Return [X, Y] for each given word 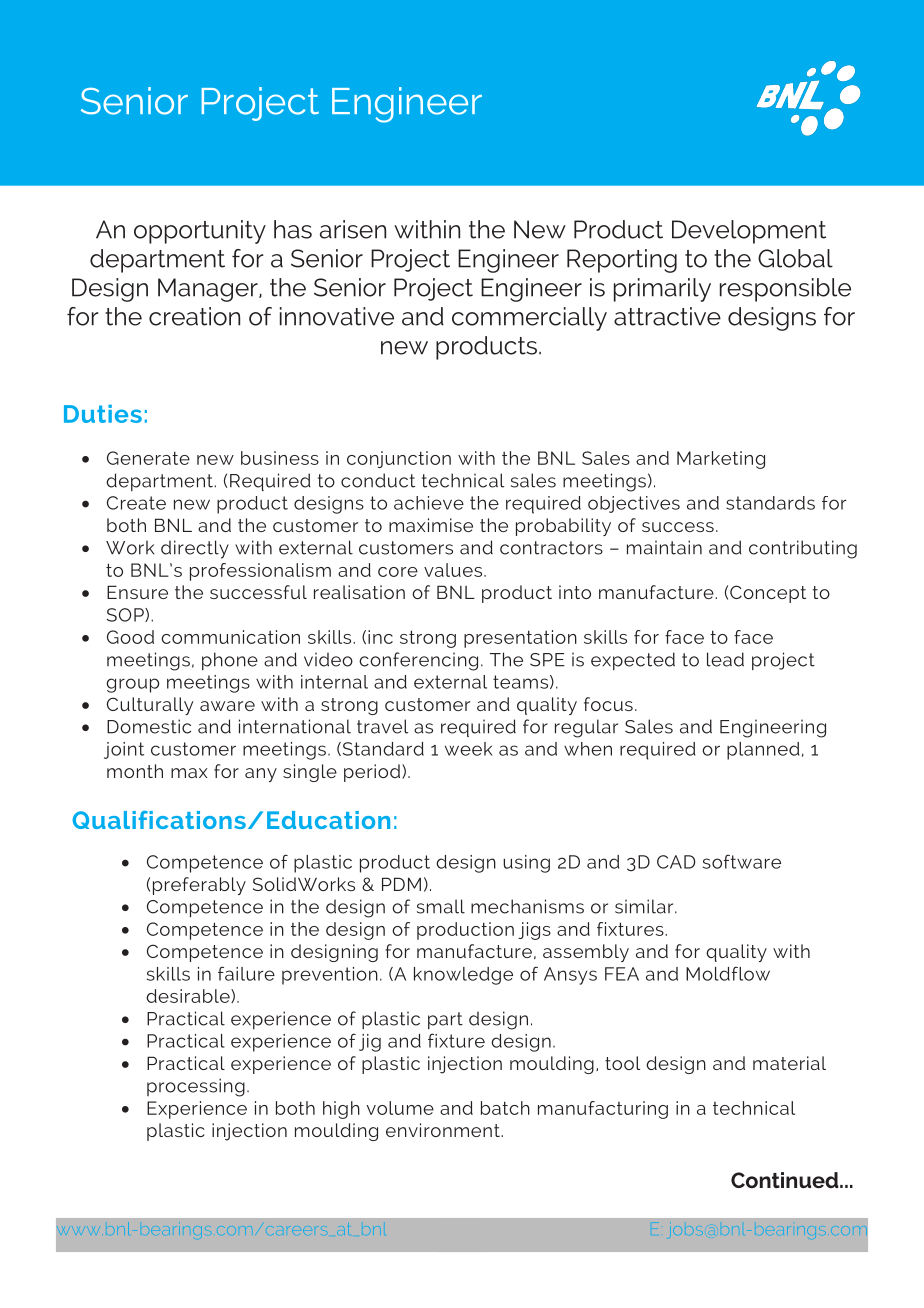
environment [444, 1130]
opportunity [200, 232]
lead [725, 659]
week [469, 749]
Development [749, 232]
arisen [353, 229]
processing [196, 1087]
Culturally [150, 706]
